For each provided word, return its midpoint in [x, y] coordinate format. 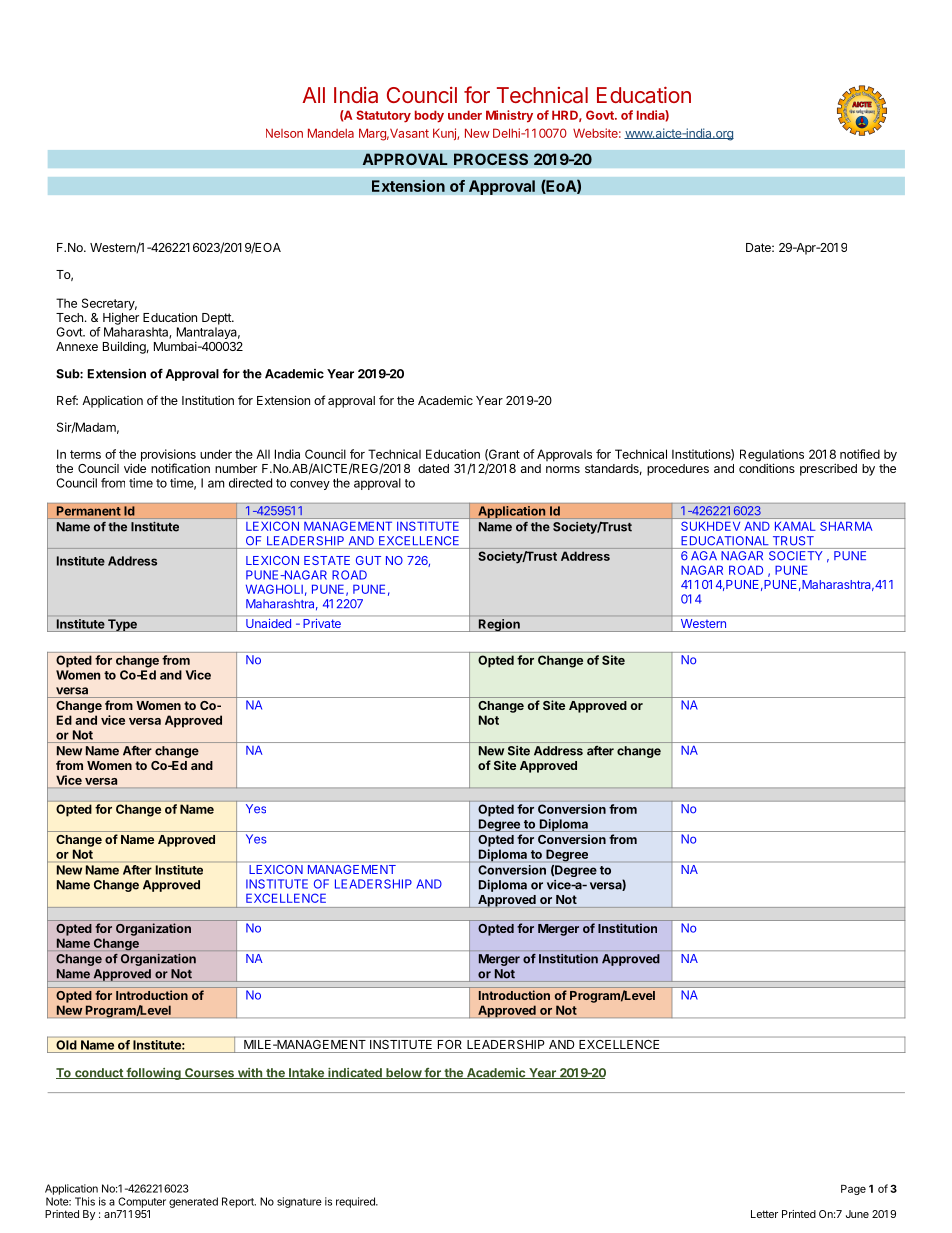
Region [499, 625]
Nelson [284, 133]
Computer [142, 1202]
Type [122, 625]
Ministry [509, 116]
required [356, 1202]
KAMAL [795, 526]
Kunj [445, 134]
